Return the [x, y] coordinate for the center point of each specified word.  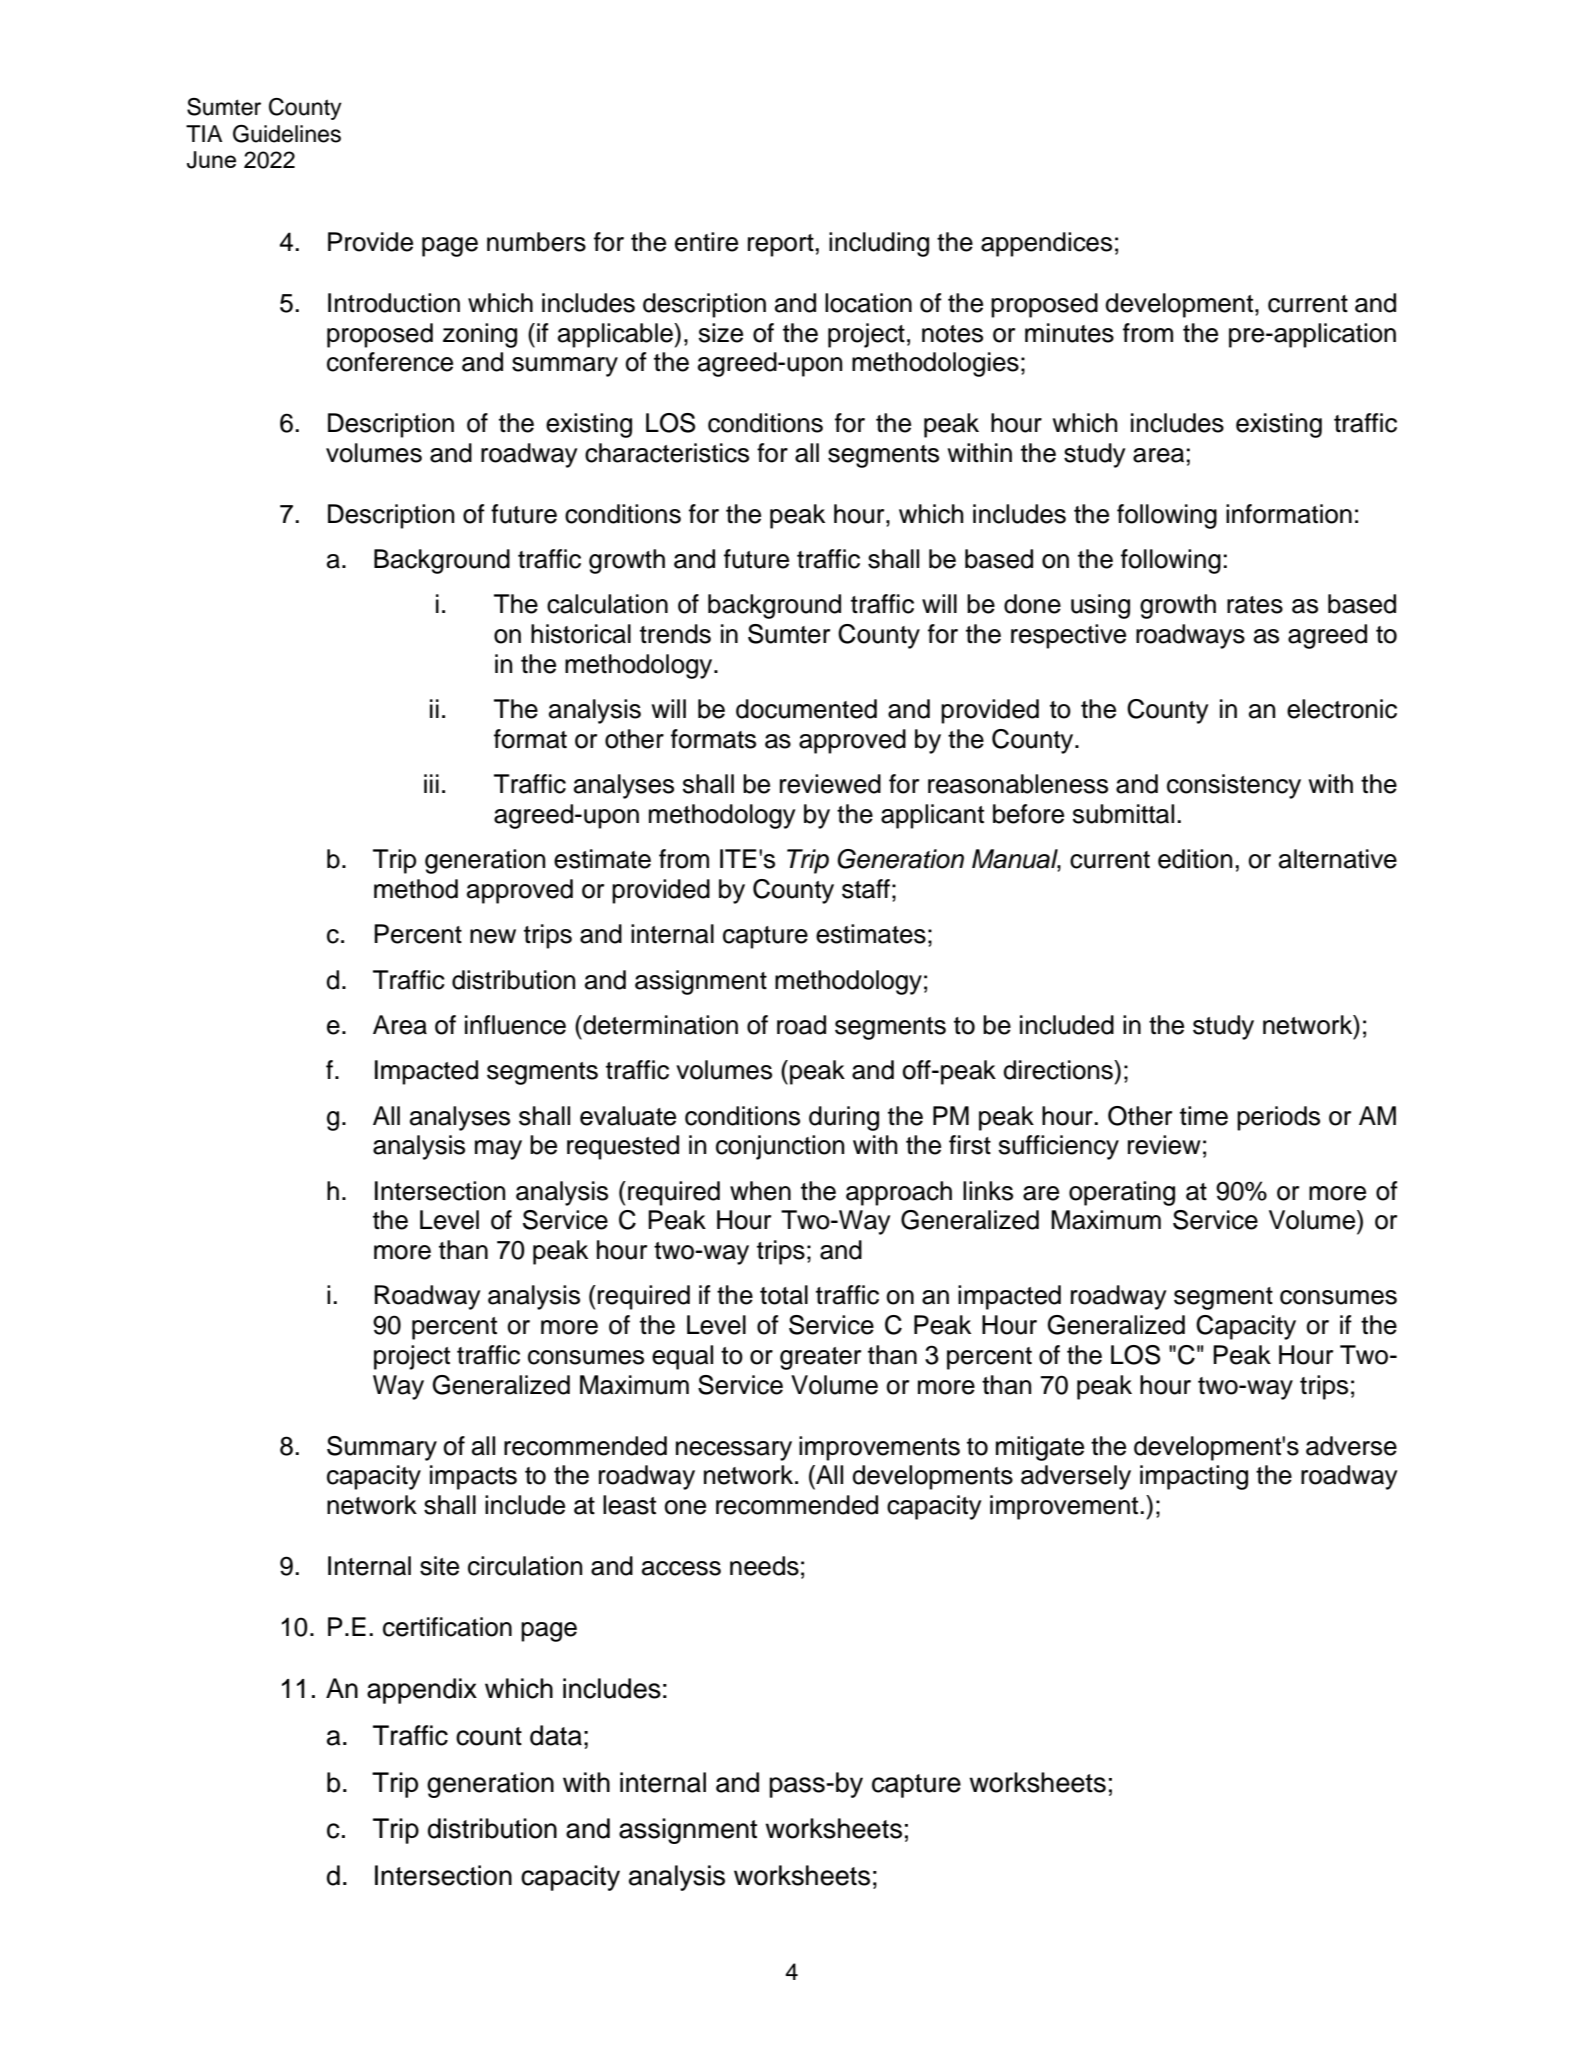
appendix [422, 1691]
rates [1255, 605]
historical [581, 634]
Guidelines [287, 134]
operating [1122, 1193]
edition [1195, 859]
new [493, 936]
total [784, 1295]
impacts [473, 1477]
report [781, 245]
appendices [1046, 244]
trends [675, 634]
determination [659, 1025]
